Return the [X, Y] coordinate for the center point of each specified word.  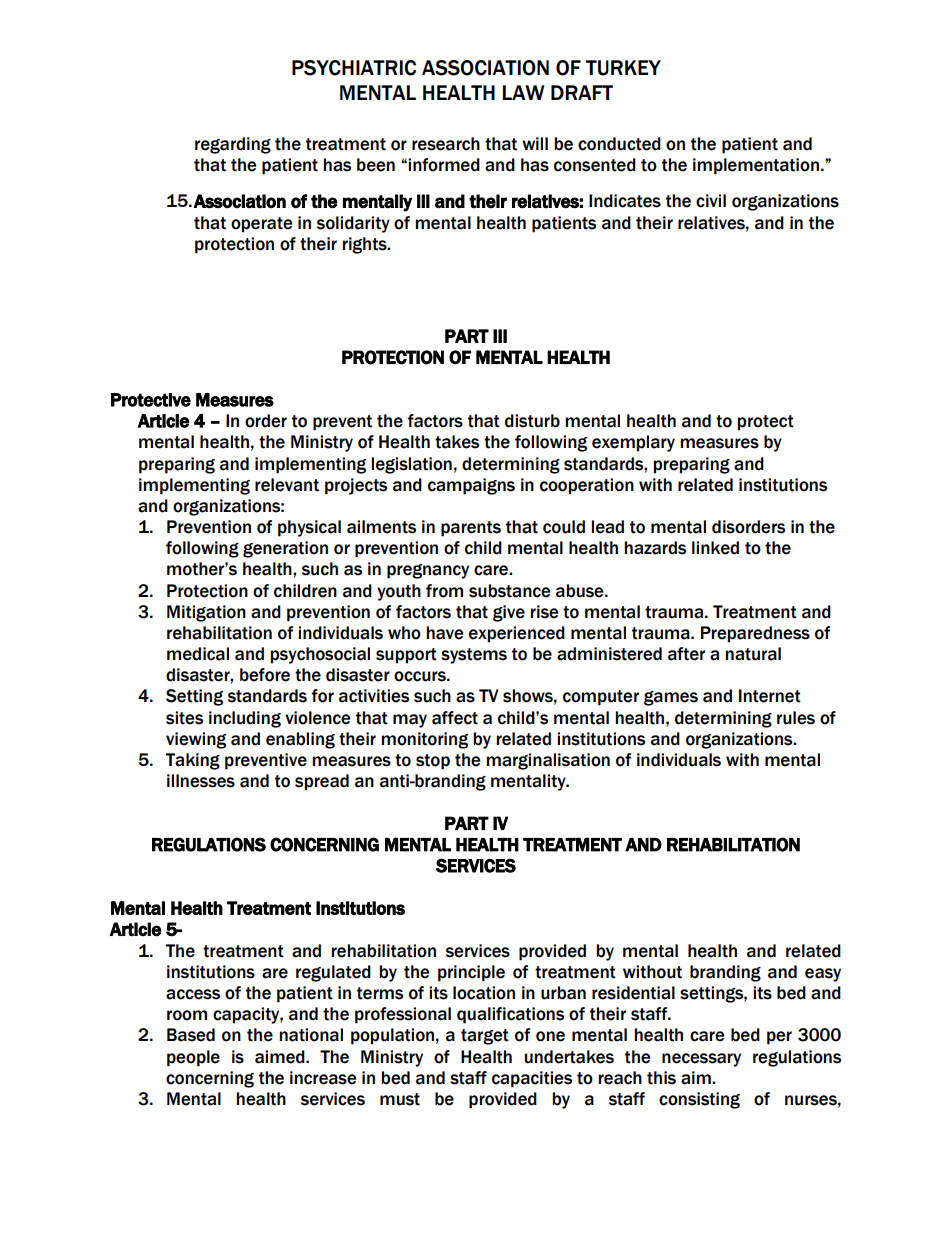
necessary [701, 1060]
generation [285, 549]
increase [323, 1078]
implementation [756, 166]
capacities [532, 1079]
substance [510, 591]
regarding [233, 145]
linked [715, 548]
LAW [524, 92]
